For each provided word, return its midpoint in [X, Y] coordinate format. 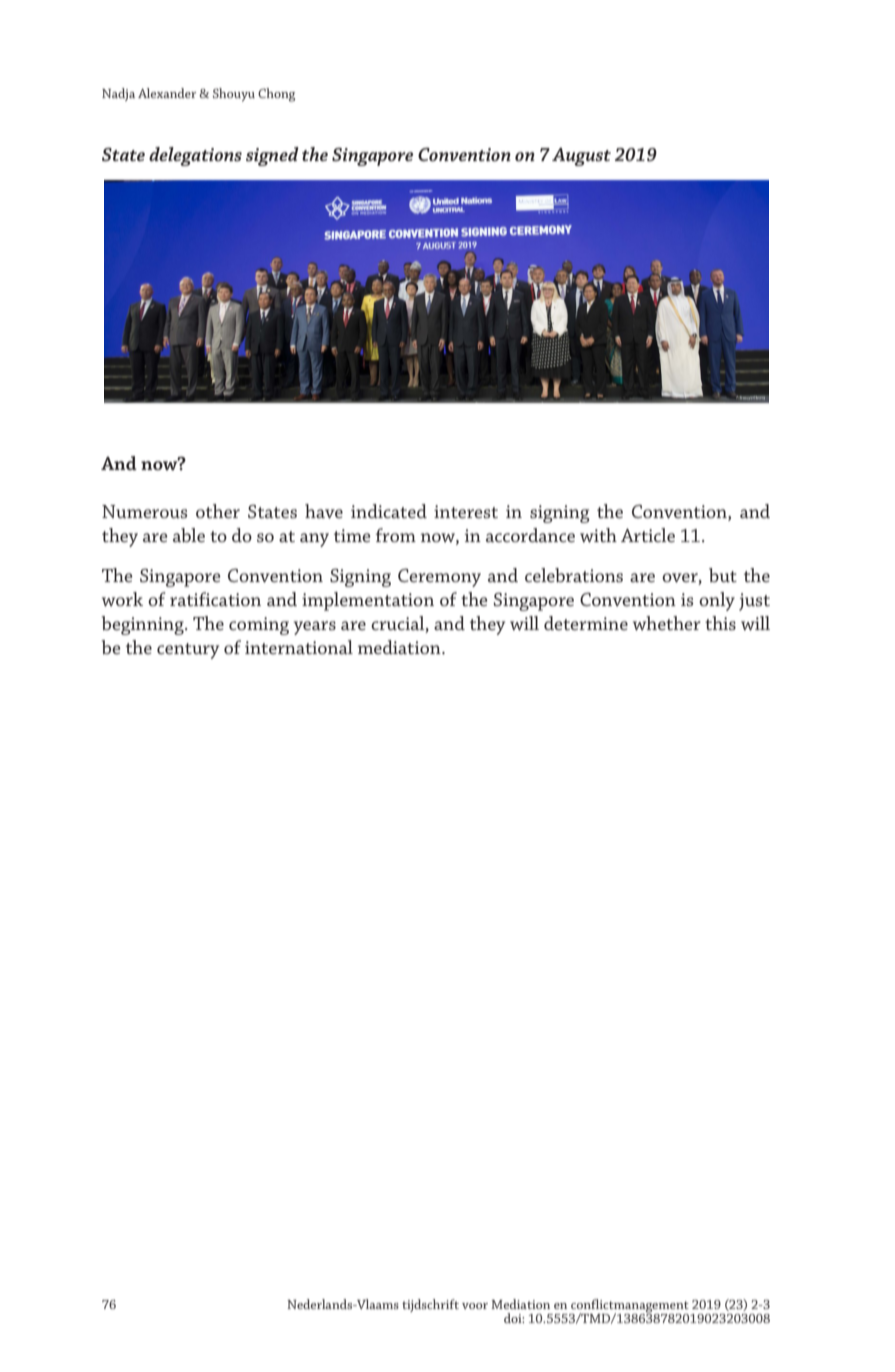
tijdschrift [430, 1305]
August [581, 157]
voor [475, 1306]
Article [648, 535]
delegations [195, 156]
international [299, 647]
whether [667, 623]
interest [466, 511]
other [218, 511]
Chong [276, 95]
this [720, 623]
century [188, 651]
